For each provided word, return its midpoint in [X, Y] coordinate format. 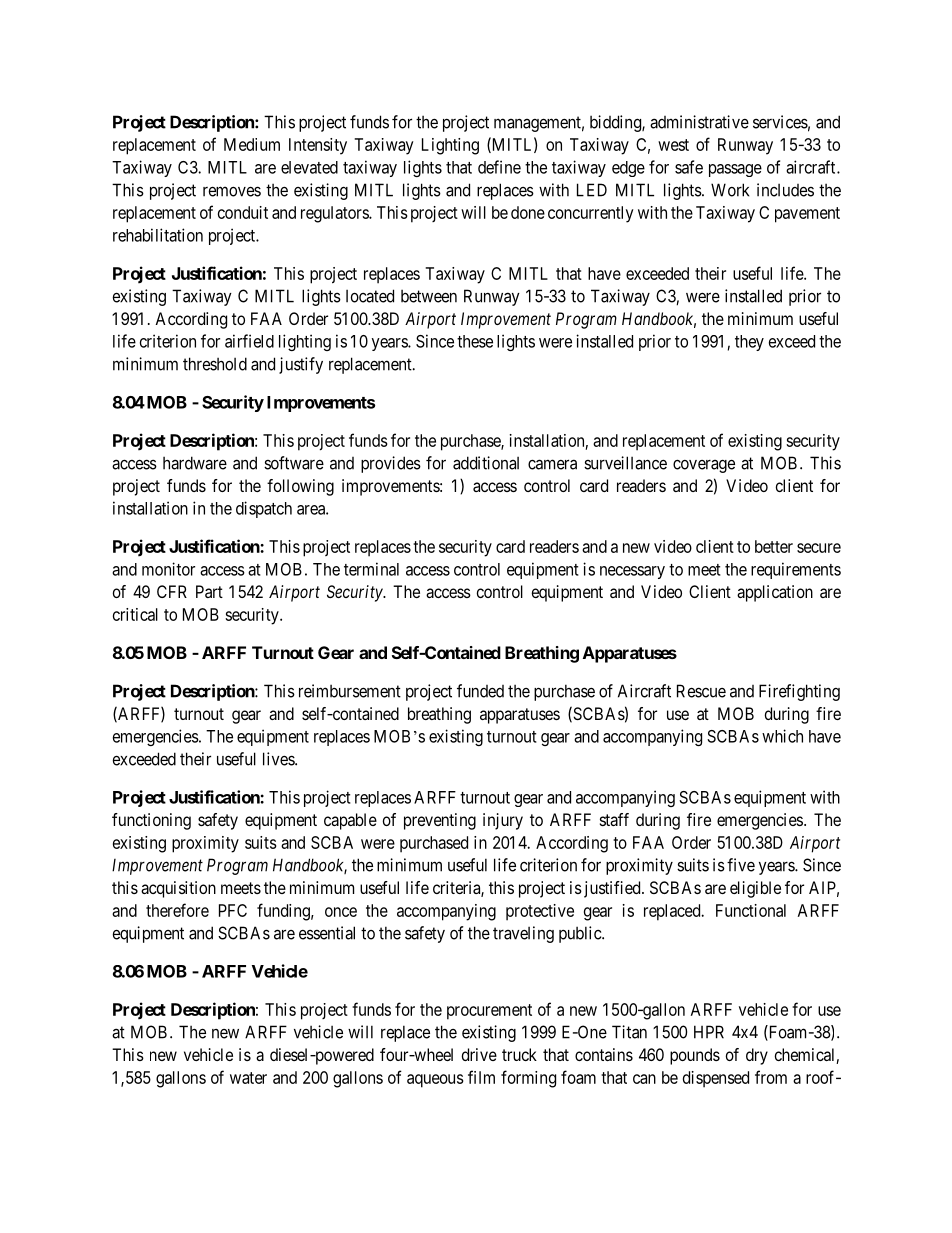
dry [757, 1056]
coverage [704, 466]
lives [279, 759]
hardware [195, 463]
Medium [252, 144]
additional [486, 463]
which [782, 736]
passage [735, 170]
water [248, 1078]
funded [480, 691]
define [499, 167]
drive [479, 1054]
